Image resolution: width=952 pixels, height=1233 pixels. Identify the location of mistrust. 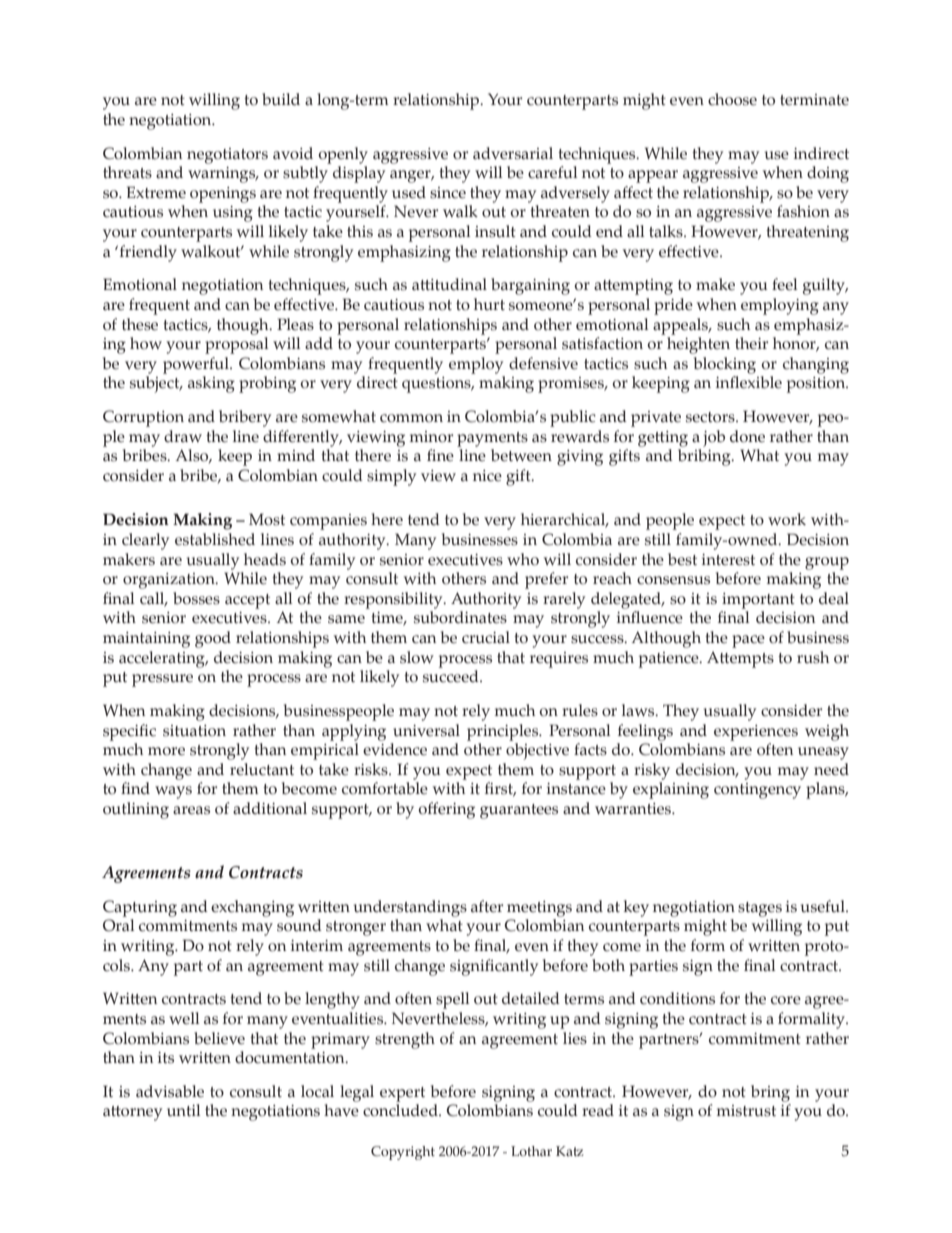
(746, 1111).
